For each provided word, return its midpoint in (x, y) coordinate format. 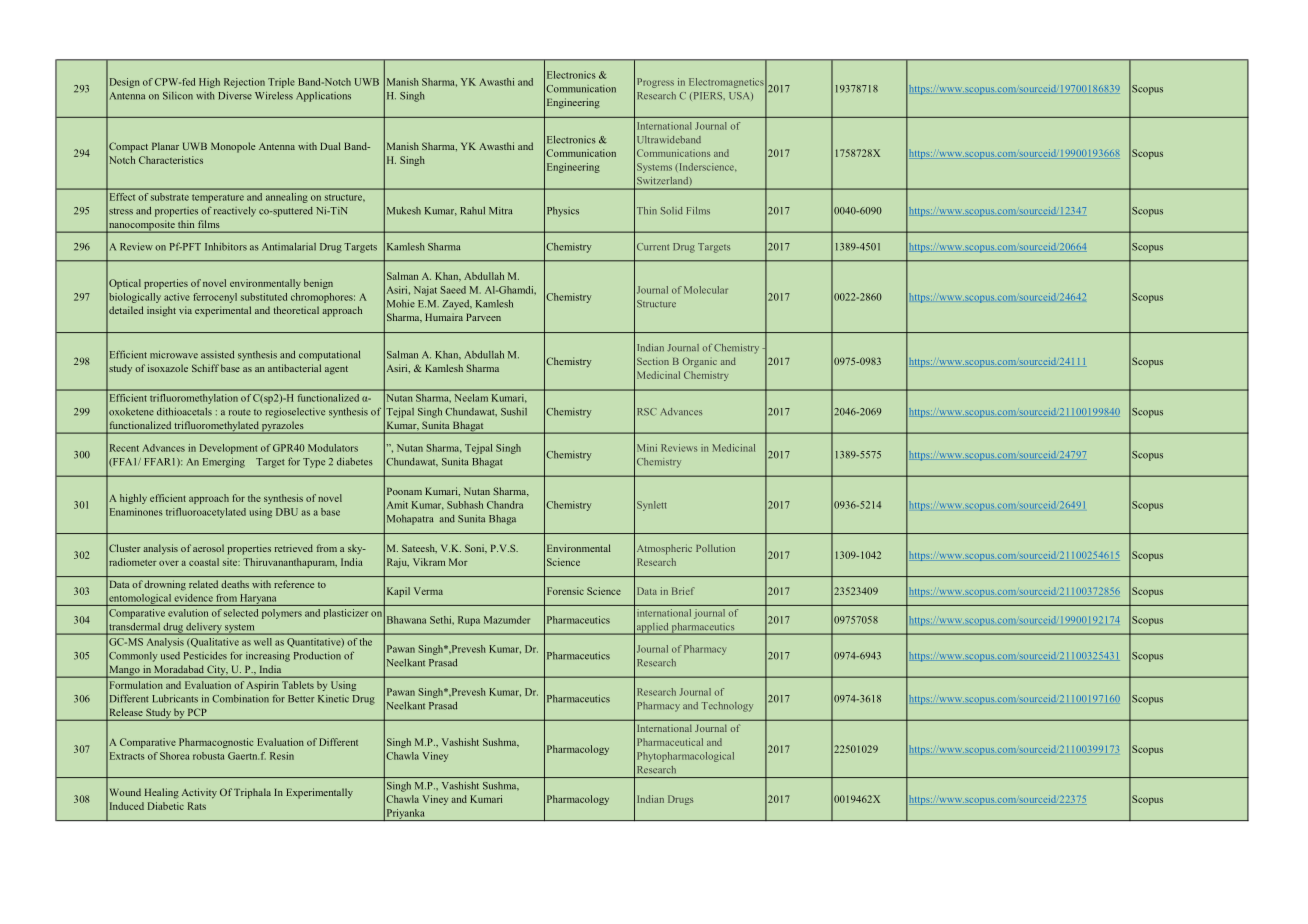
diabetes (355, 462)
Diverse (235, 96)
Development (229, 449)
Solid (672, 211)
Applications (323, 97)
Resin (282, 756)
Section (653, 361)
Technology (727, 707)
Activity (199, 793)
